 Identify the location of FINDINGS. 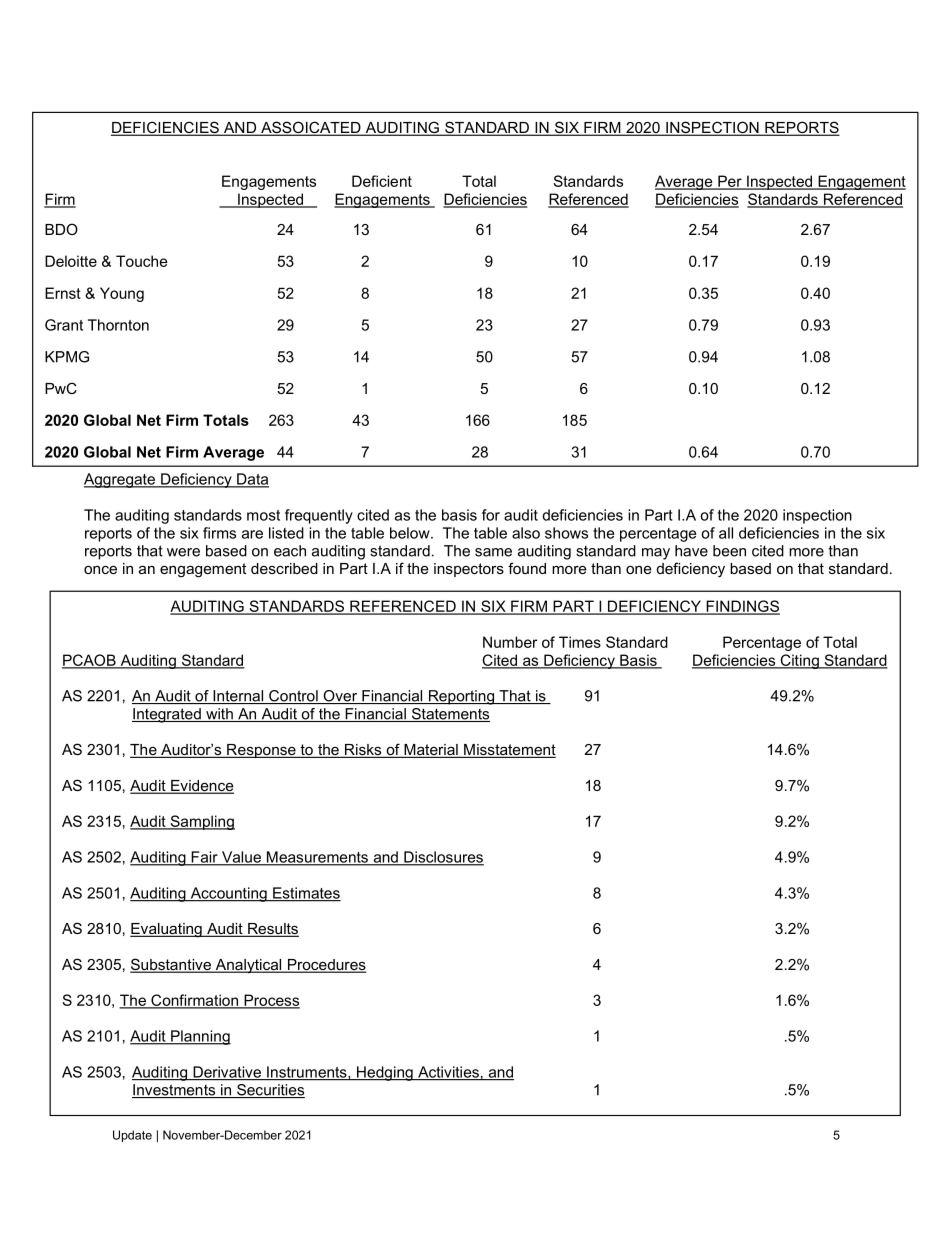
(742, 607).
